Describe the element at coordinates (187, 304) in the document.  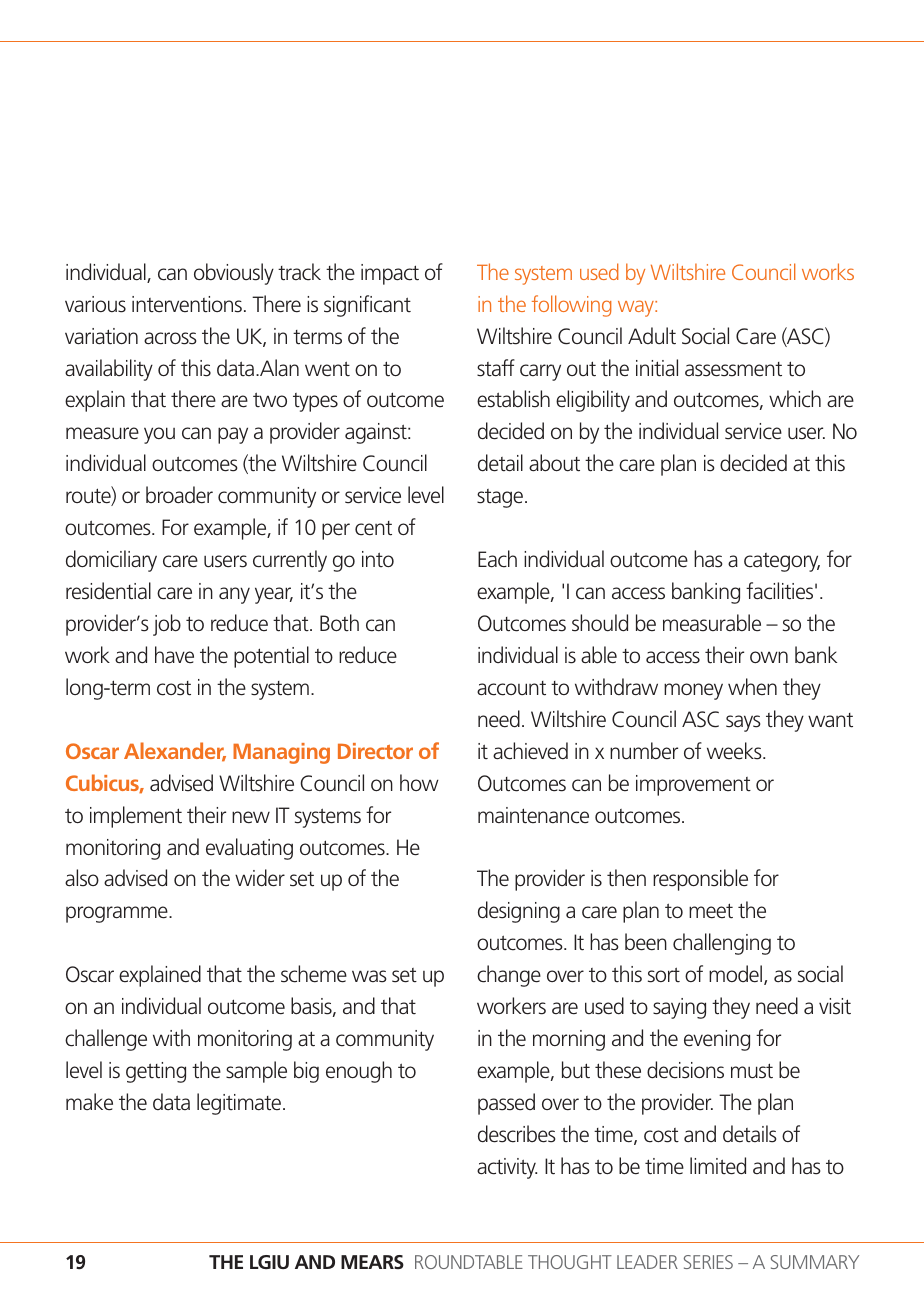
I see `interventions` at that location.
